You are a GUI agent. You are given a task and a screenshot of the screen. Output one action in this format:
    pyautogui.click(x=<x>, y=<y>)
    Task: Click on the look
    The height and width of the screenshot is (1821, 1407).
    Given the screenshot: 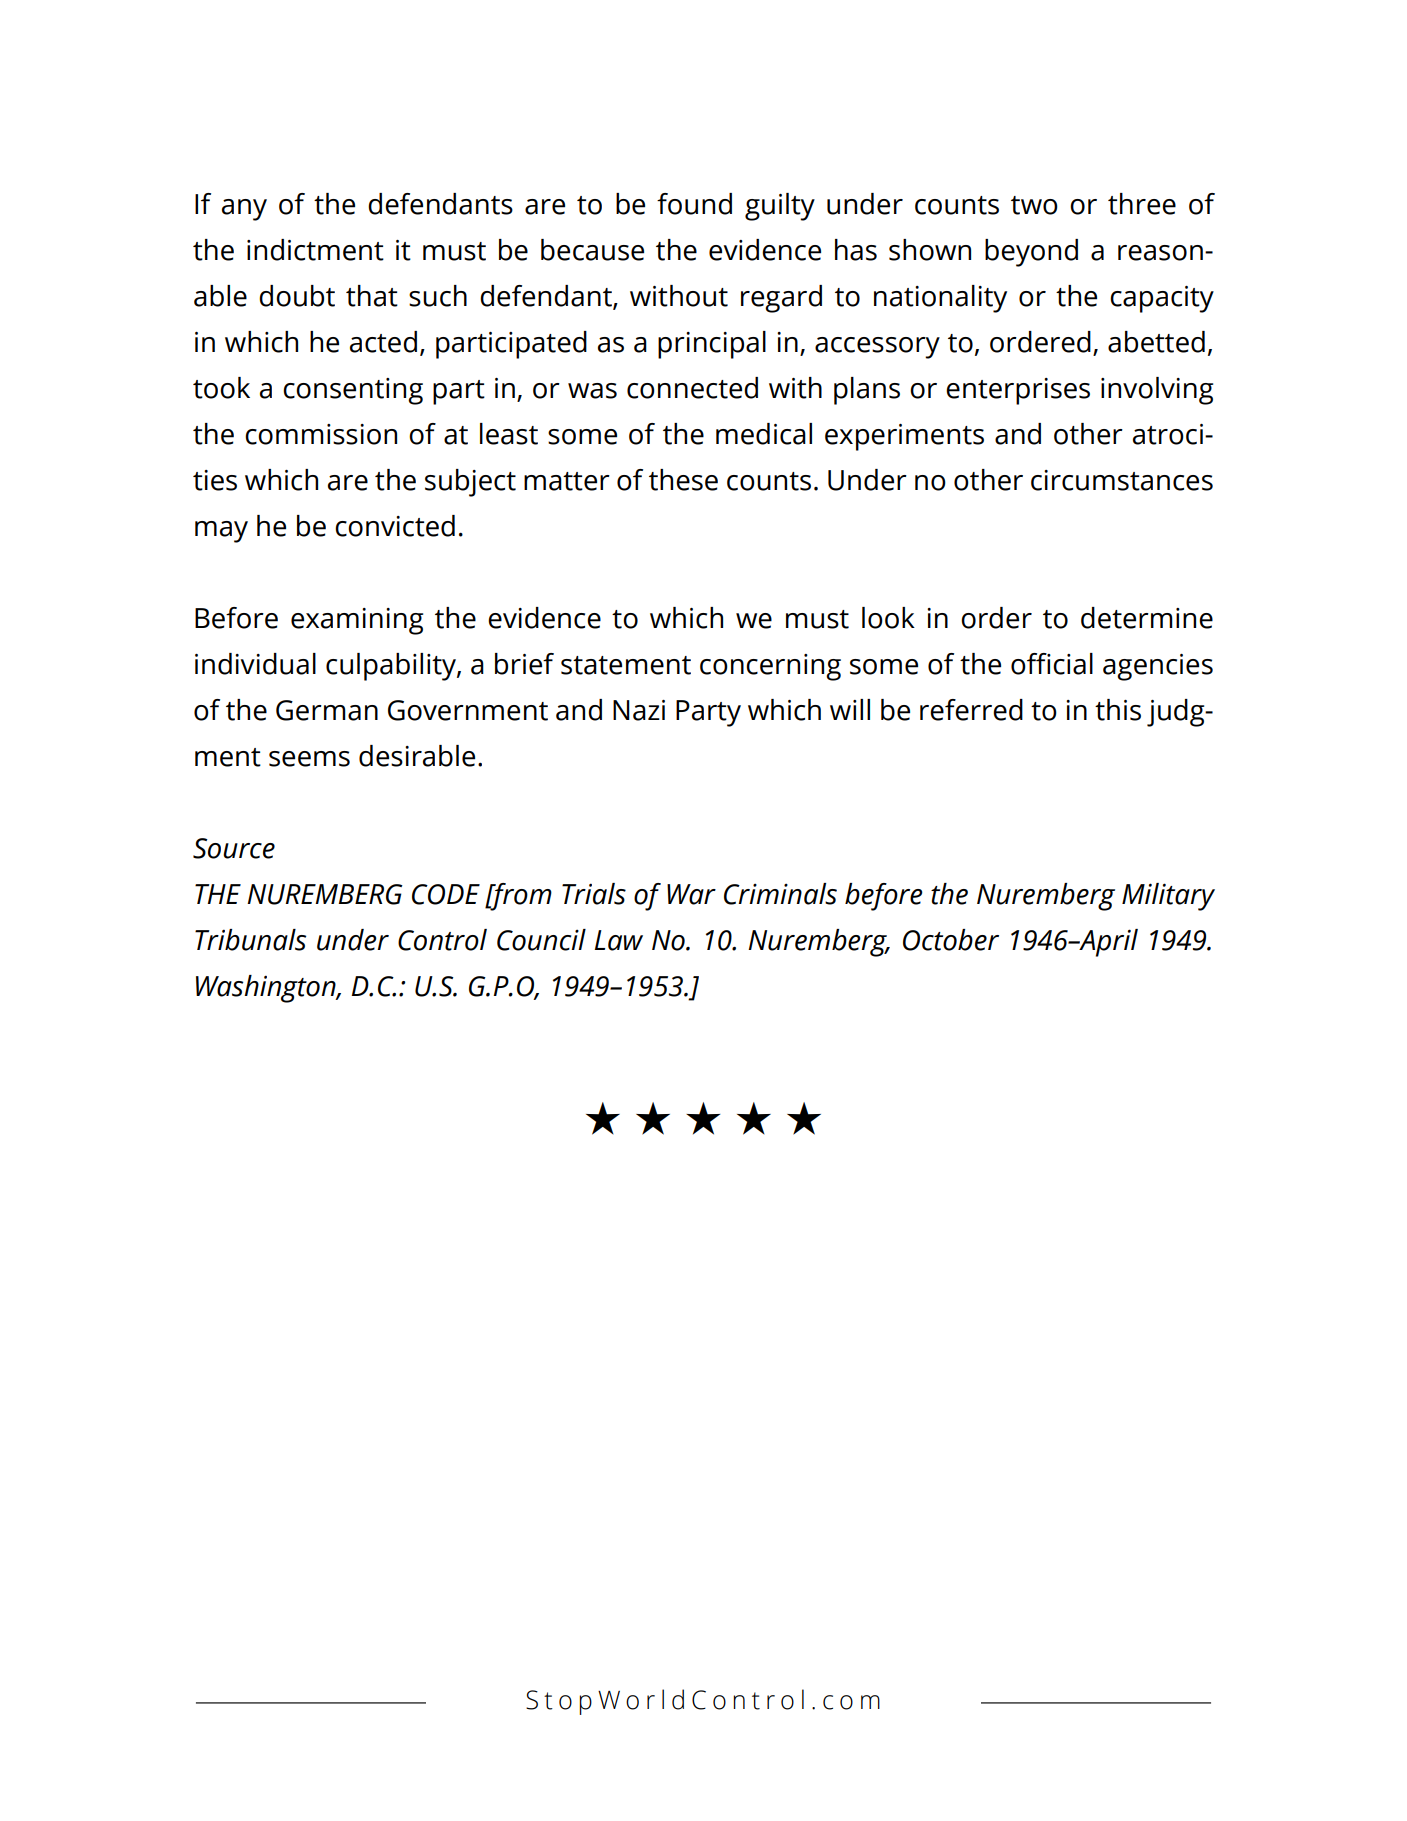 What is the action you would take?
    pyautogui.click(x=888, y=618)
